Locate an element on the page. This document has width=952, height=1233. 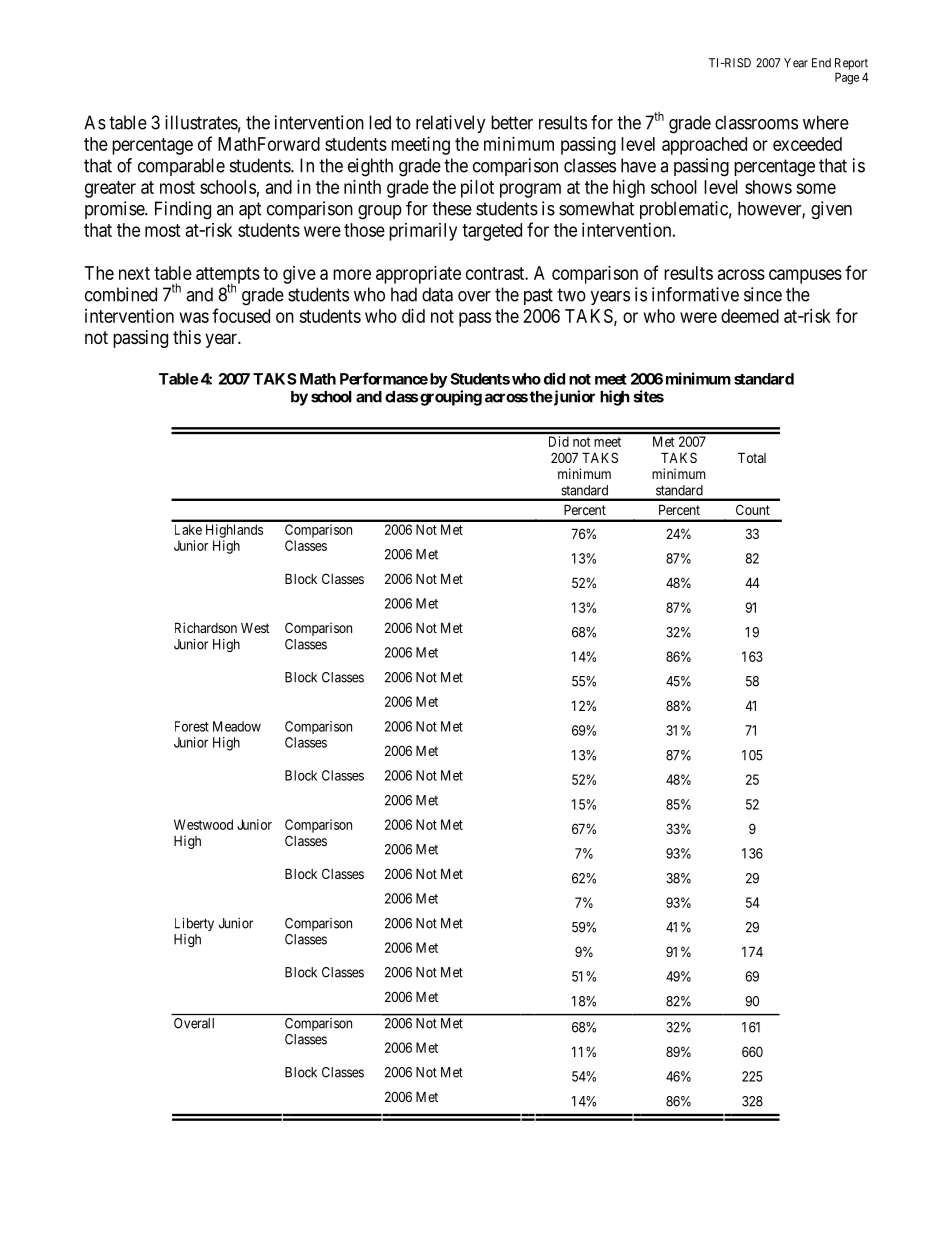
data is located at coordinates (437, 294).
